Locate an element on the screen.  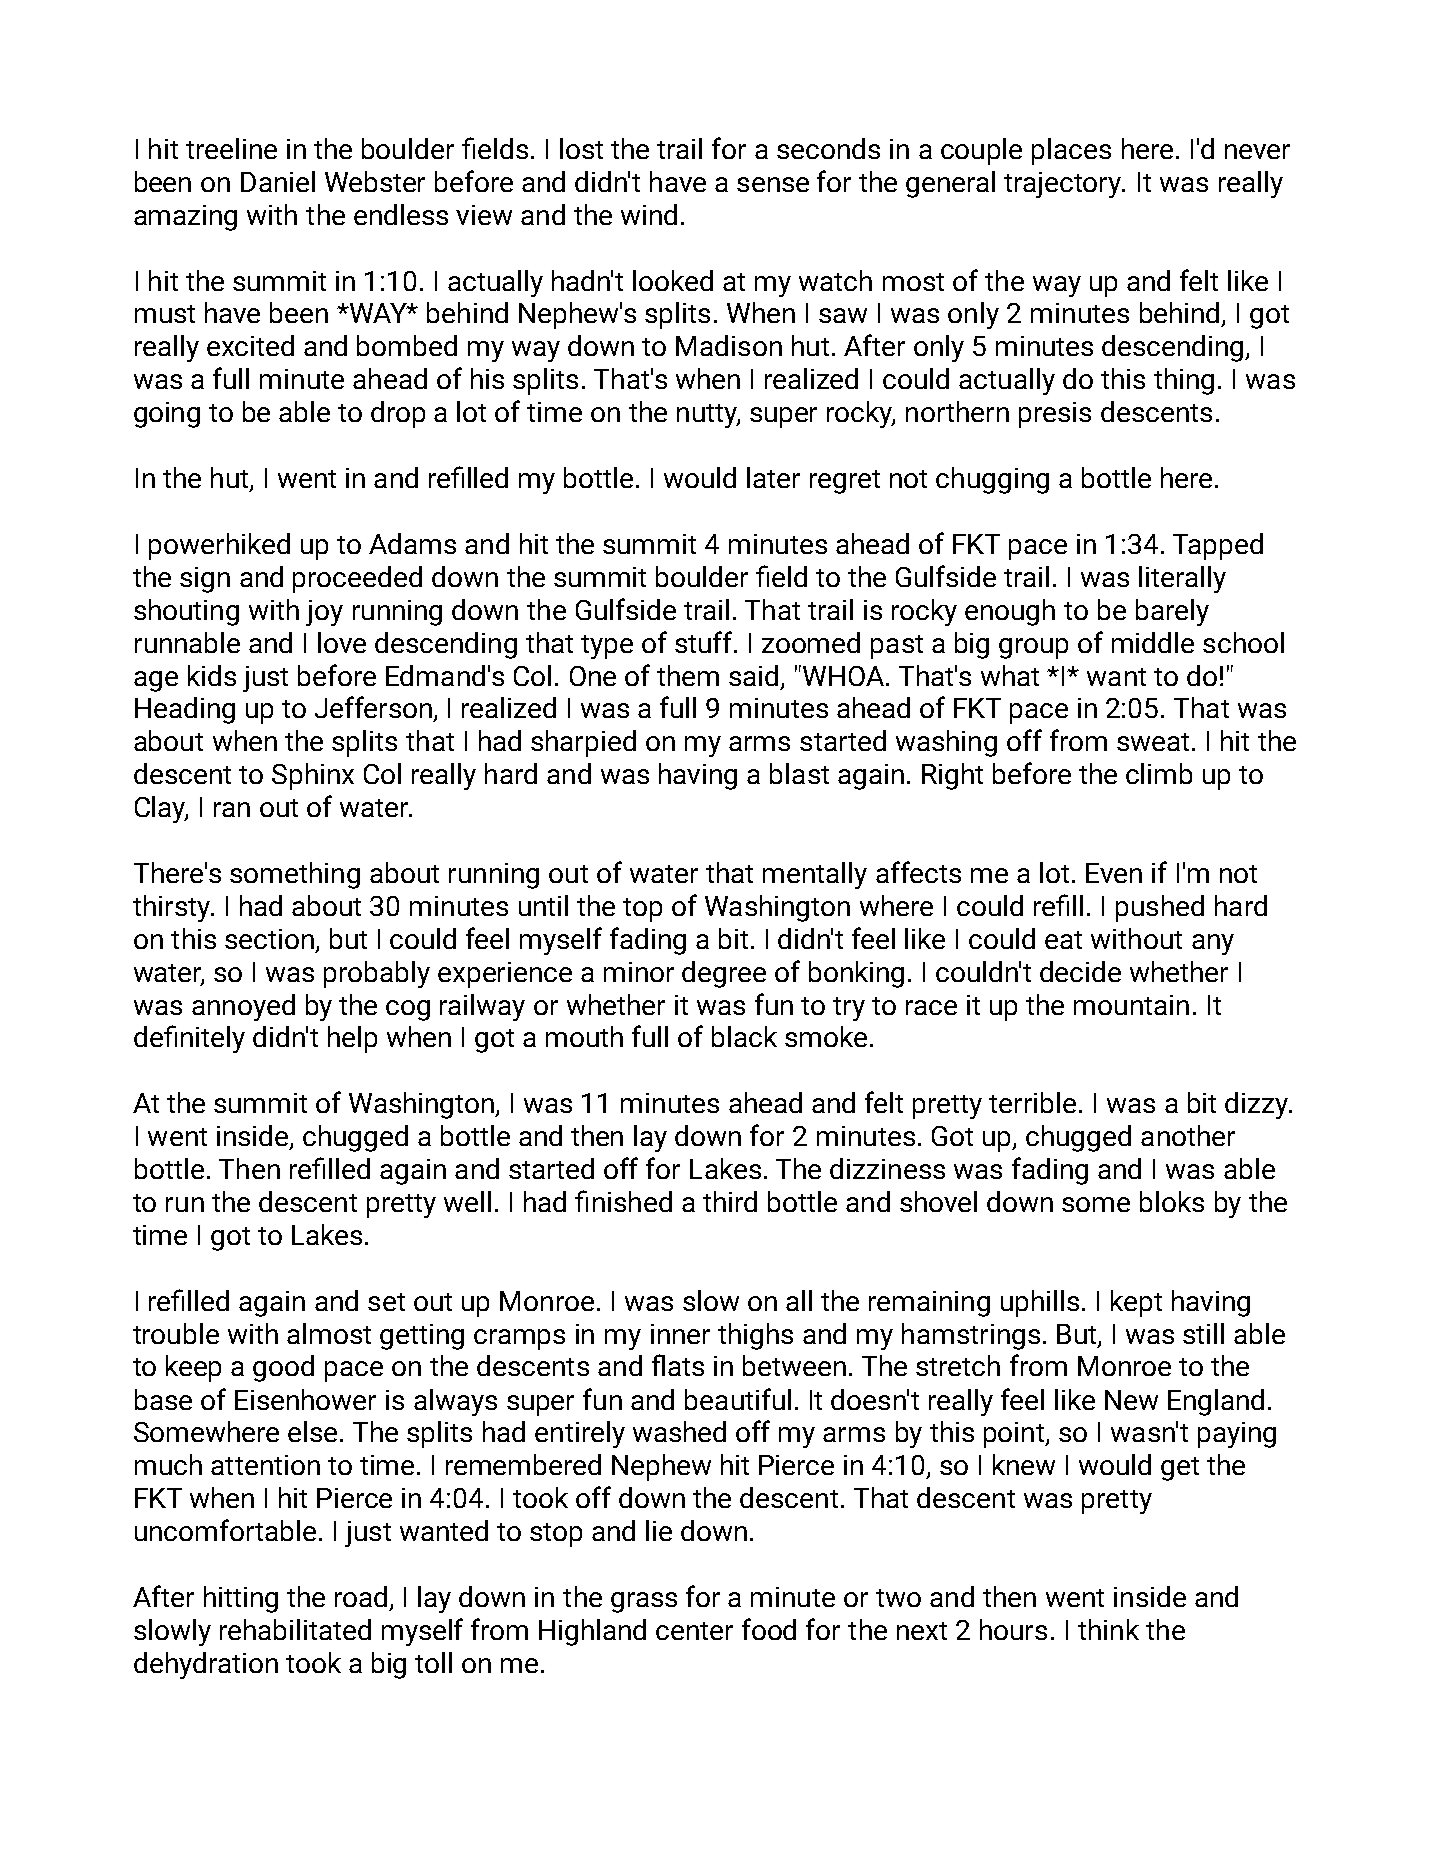
later is located at coordinates (773, 477).
